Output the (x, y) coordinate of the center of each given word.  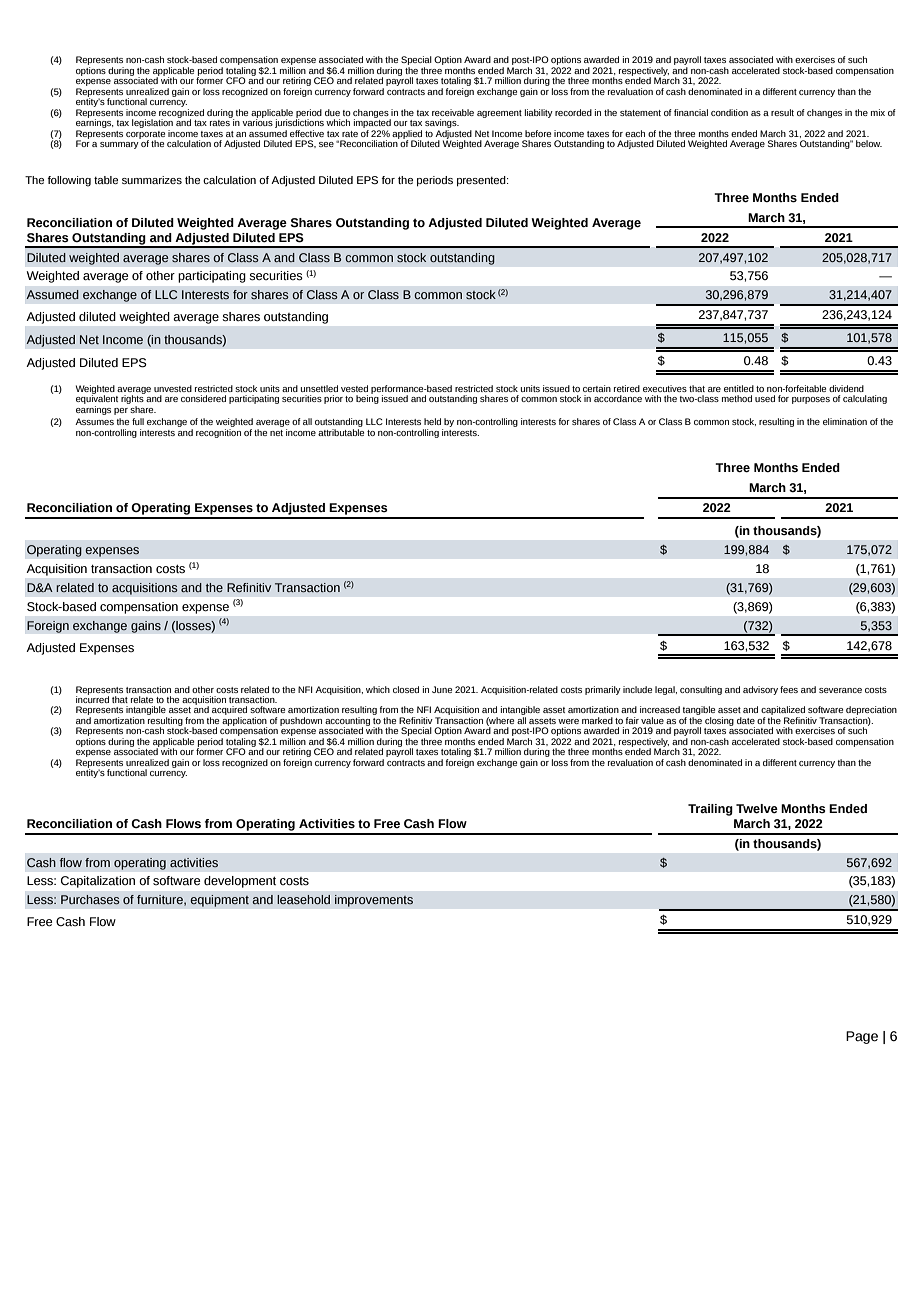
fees (789, 689)
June (442, 689)
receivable (453, 112)
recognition (218, 432)
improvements (374, 901)
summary (119, 145)
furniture (161, 900)
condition (729, 112)
